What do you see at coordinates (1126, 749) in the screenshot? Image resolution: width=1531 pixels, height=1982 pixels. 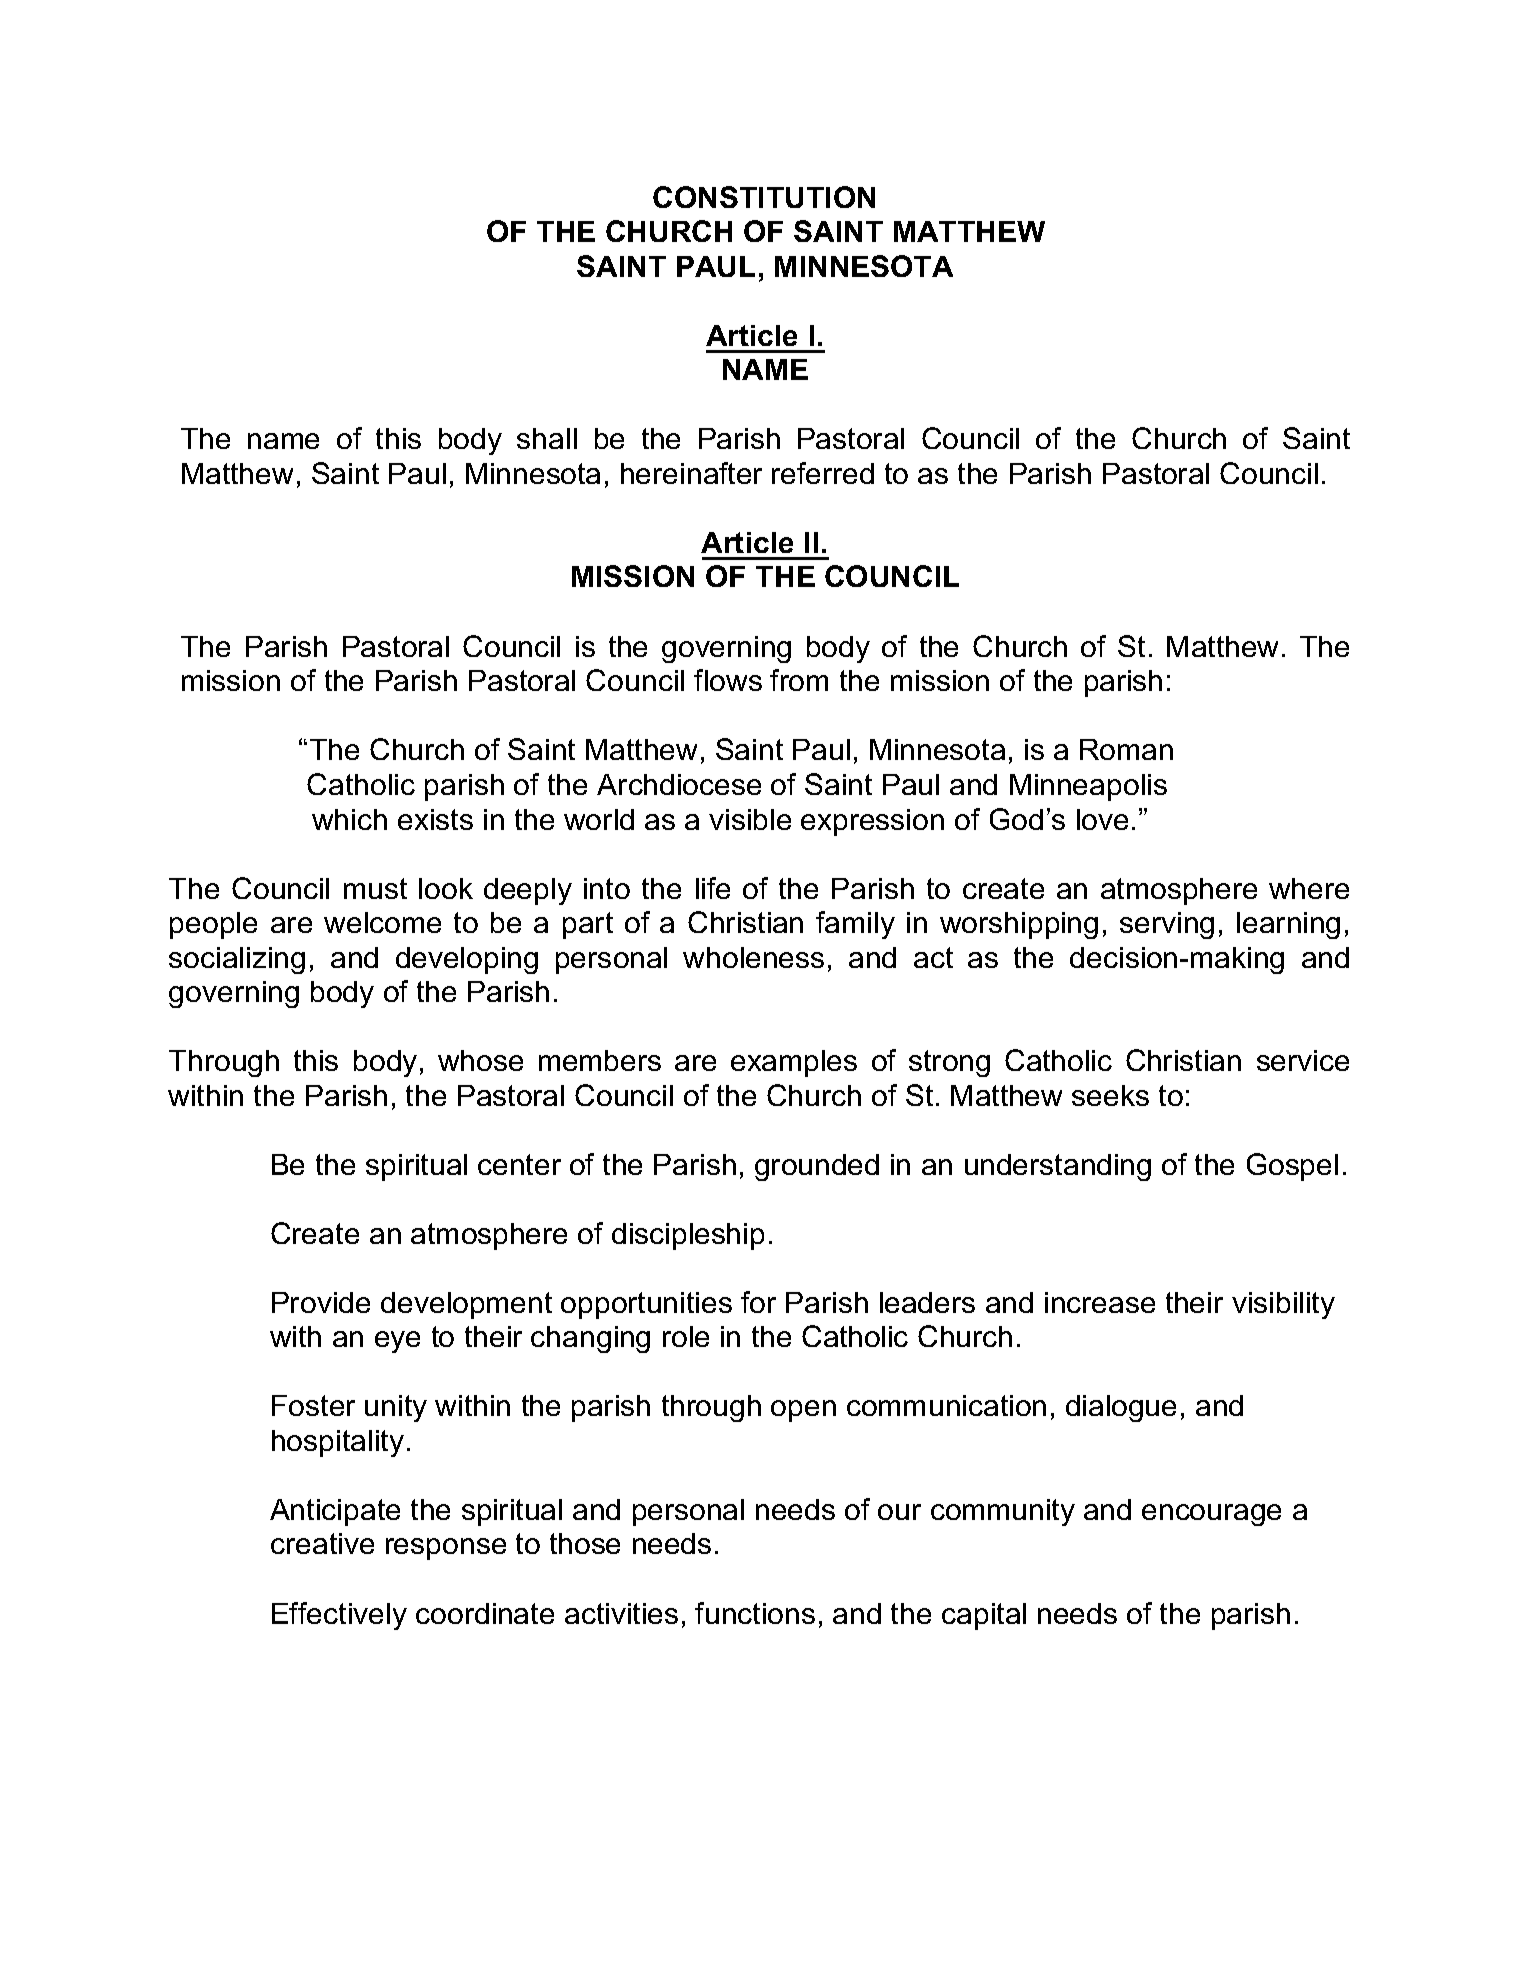 I see `Roman` at bounding box center [1126, 749].
